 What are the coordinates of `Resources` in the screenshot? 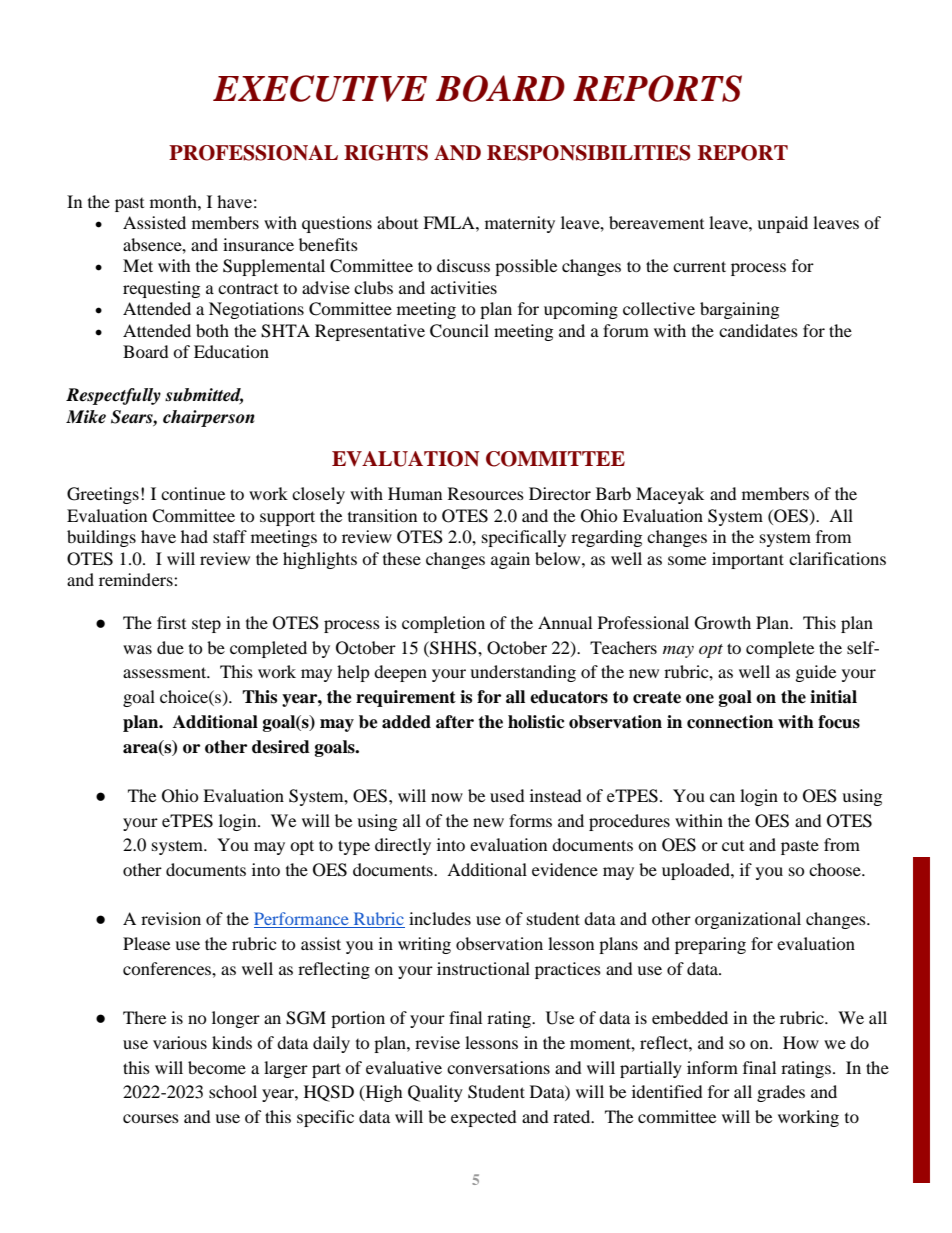 It's located at (486, 493).
